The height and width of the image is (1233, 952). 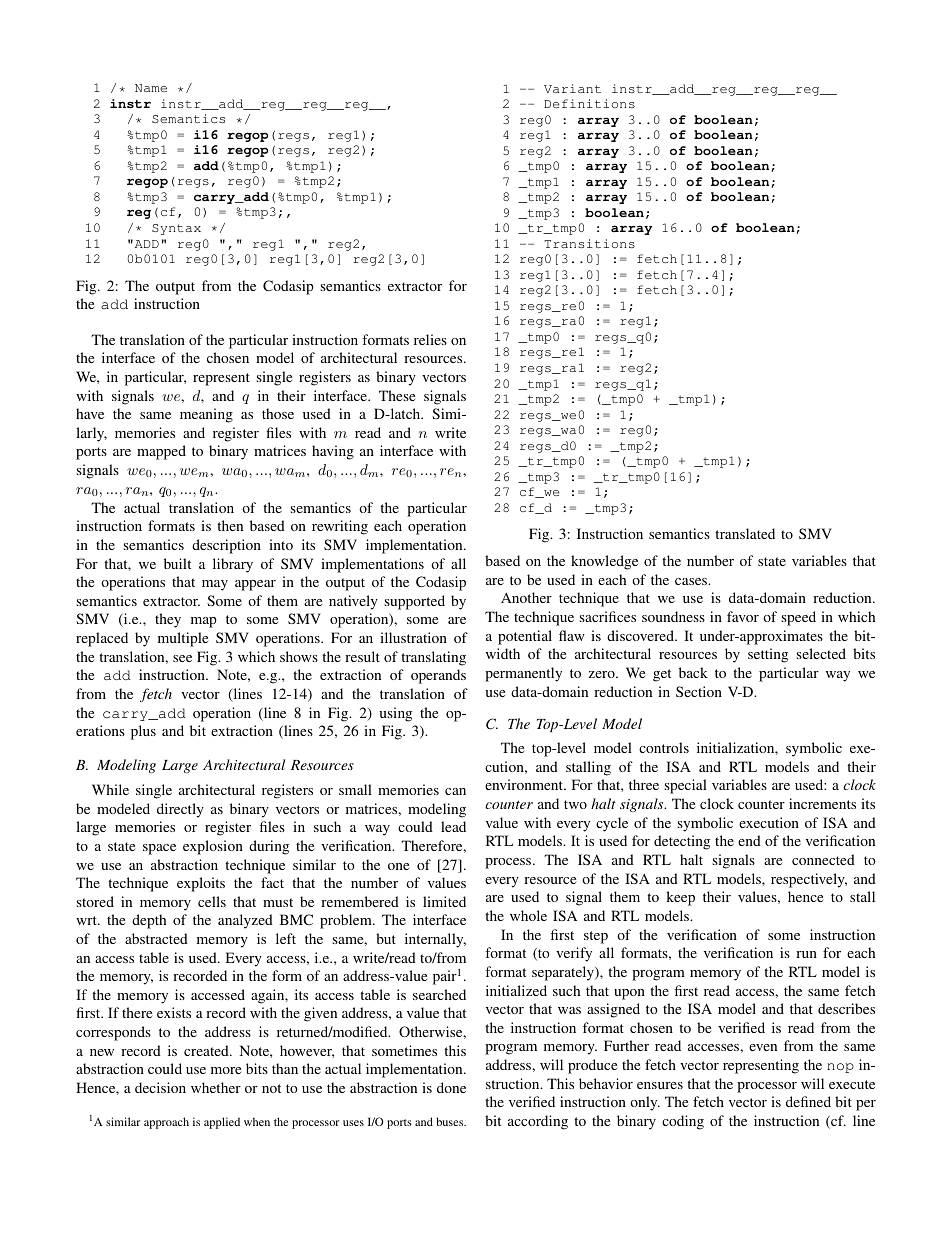 I want to click on translated, so click(x=745, y=533).
